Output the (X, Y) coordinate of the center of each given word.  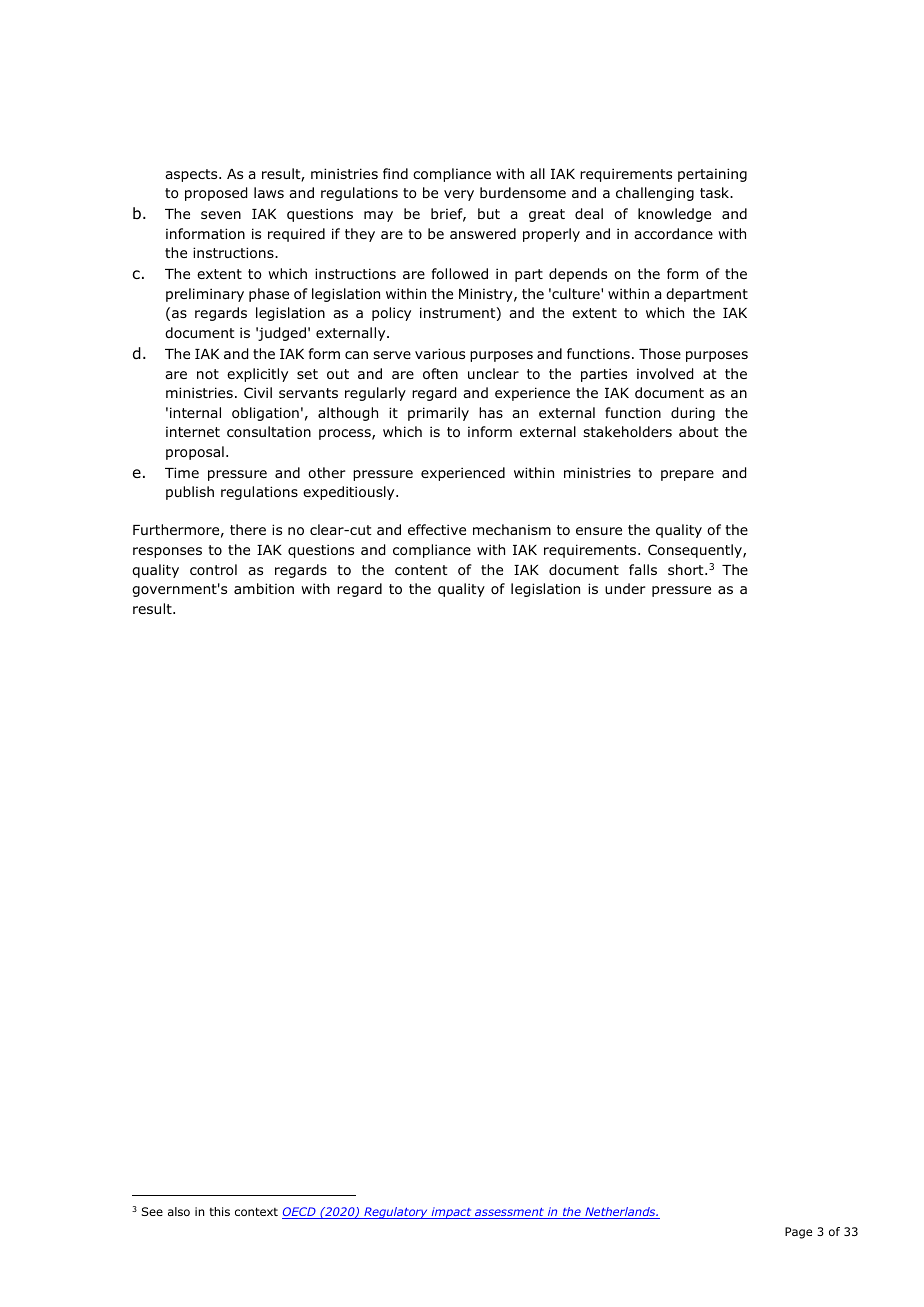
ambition (264, 588)
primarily (438, 414)
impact (451, 1213)
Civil (258, 392)
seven (221, 215)
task (715, 192)
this (219, 1211)
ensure (599, 531)
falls (643, 569)
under (625, 588)
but (489, 213)
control (213, 570)
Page (798, 1233)
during (693, 414)
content (421, 570)
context (256, 1211)
